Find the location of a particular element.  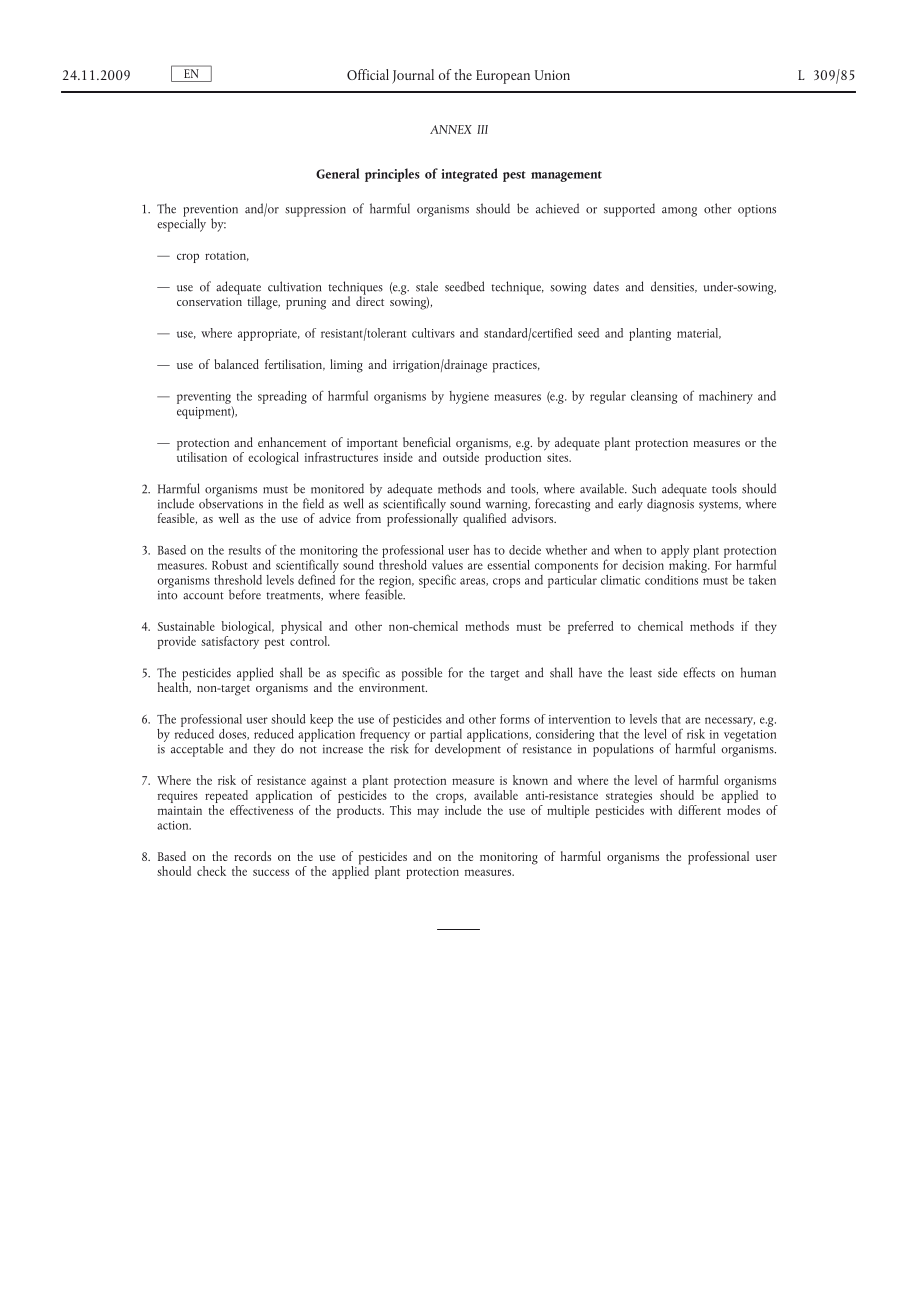

values is located at coordinates (447, 565).
